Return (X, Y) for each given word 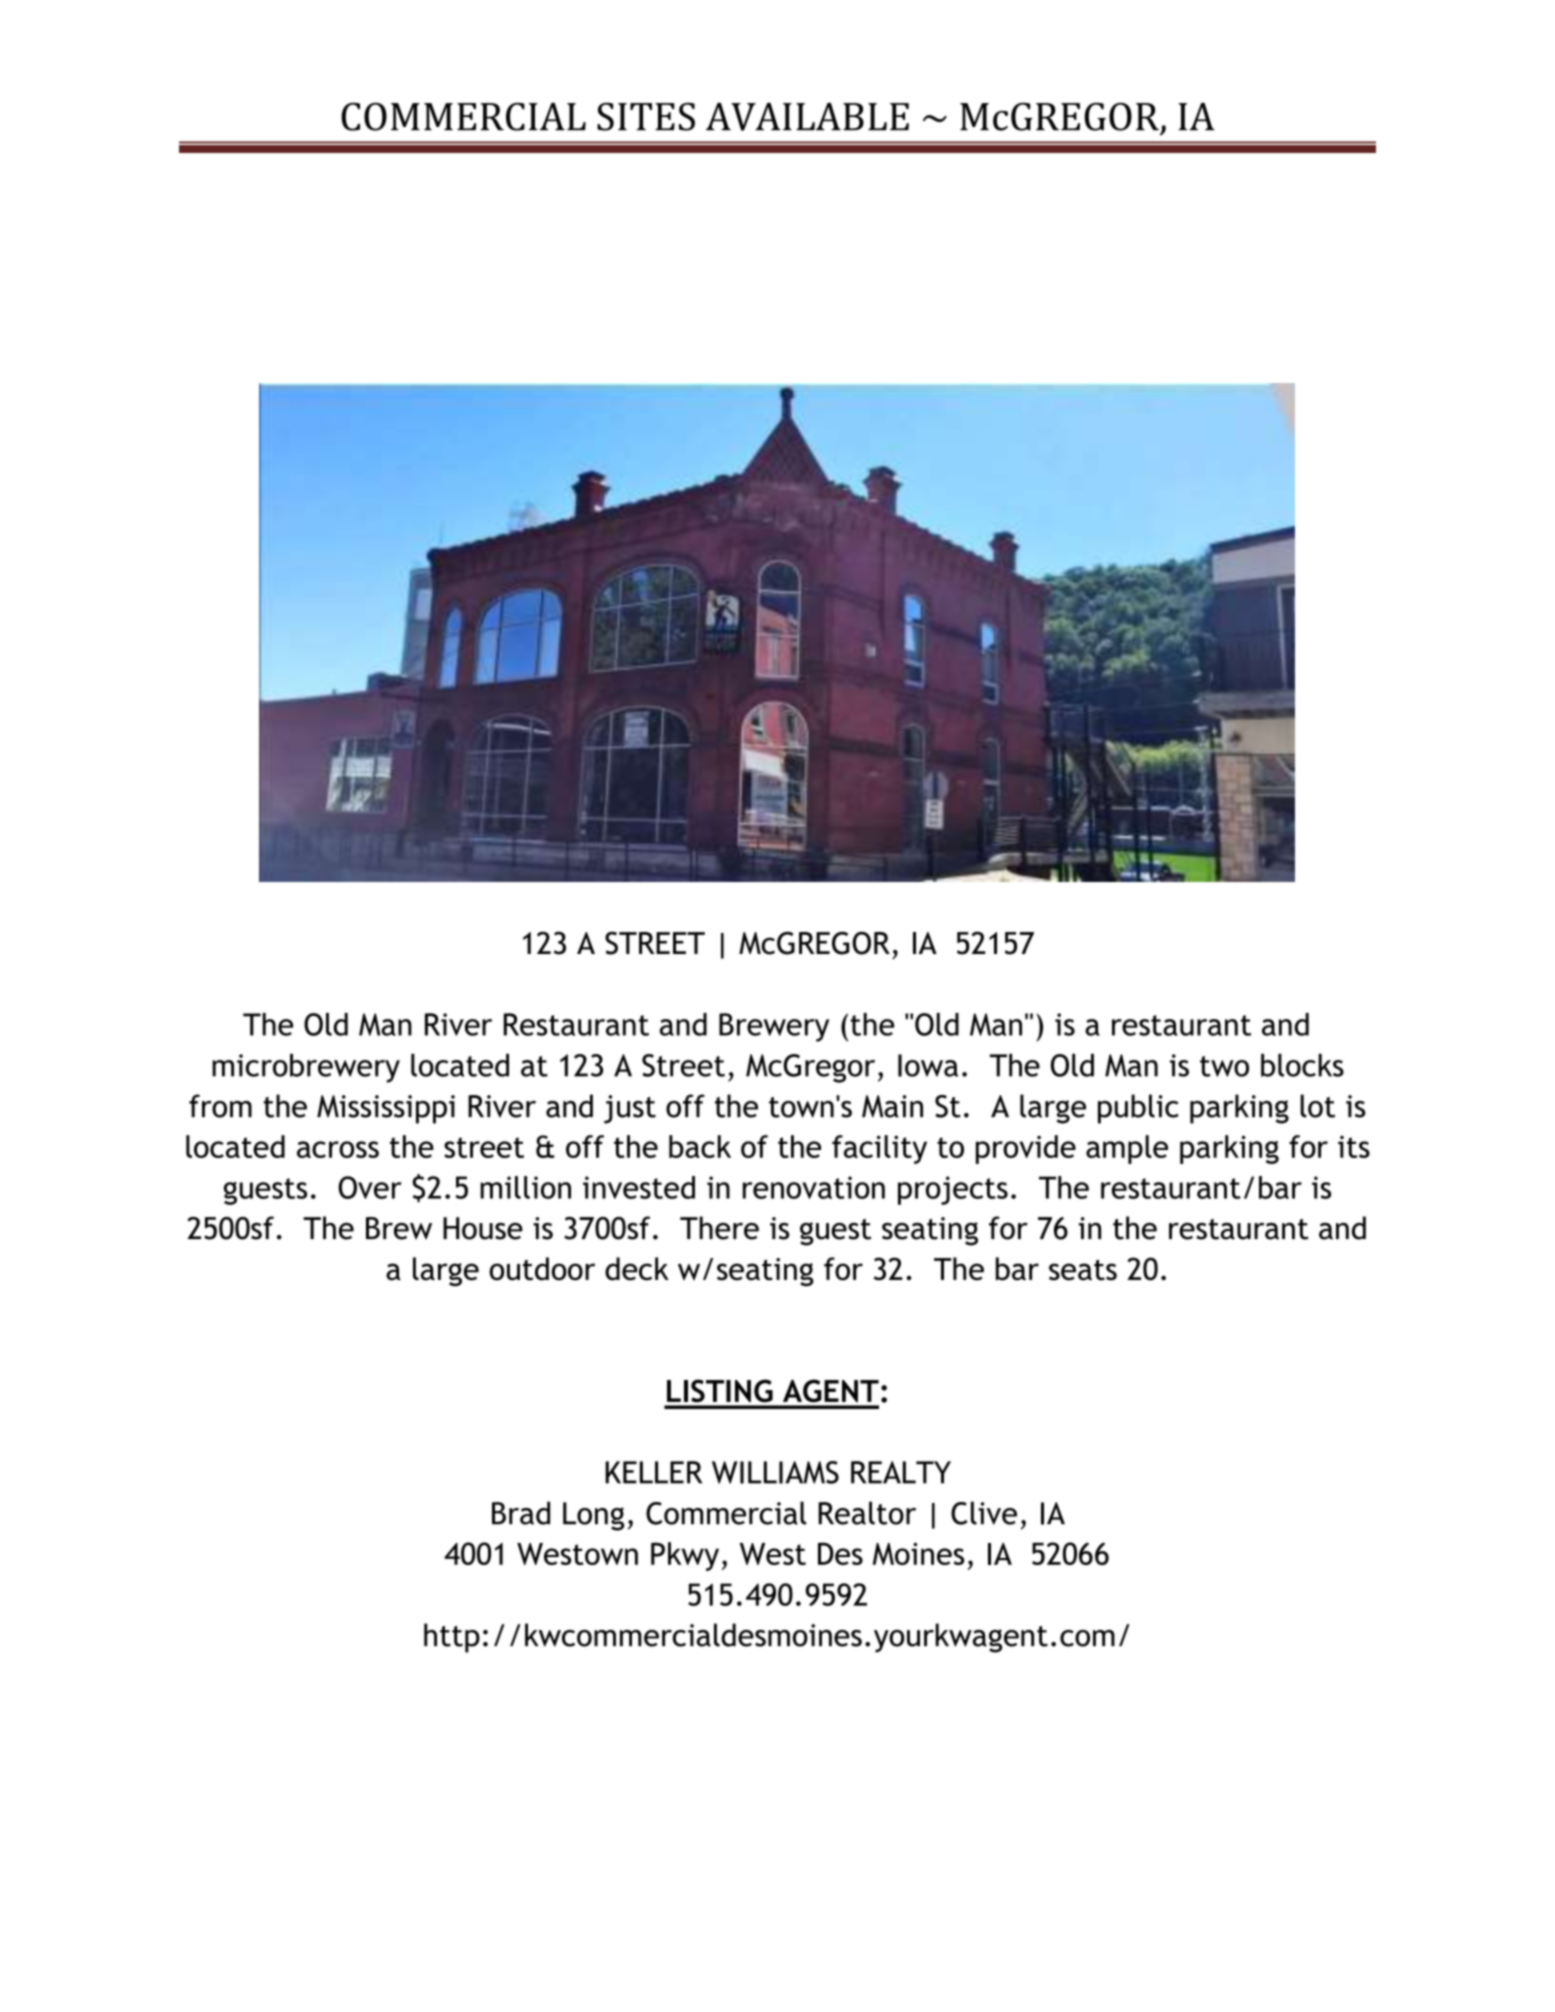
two (1224, 1066)
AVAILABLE (807, 117)
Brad (521, 1513)
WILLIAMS (775, 1472)
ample (1127, 1149)
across (338, 1149)
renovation (814, 1187)
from (220, 1106)
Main (892, 1106)
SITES (646, 117)
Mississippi (386, 1109)
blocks (1302, 1065)
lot (1317, 1106)
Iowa (928, 1065)
